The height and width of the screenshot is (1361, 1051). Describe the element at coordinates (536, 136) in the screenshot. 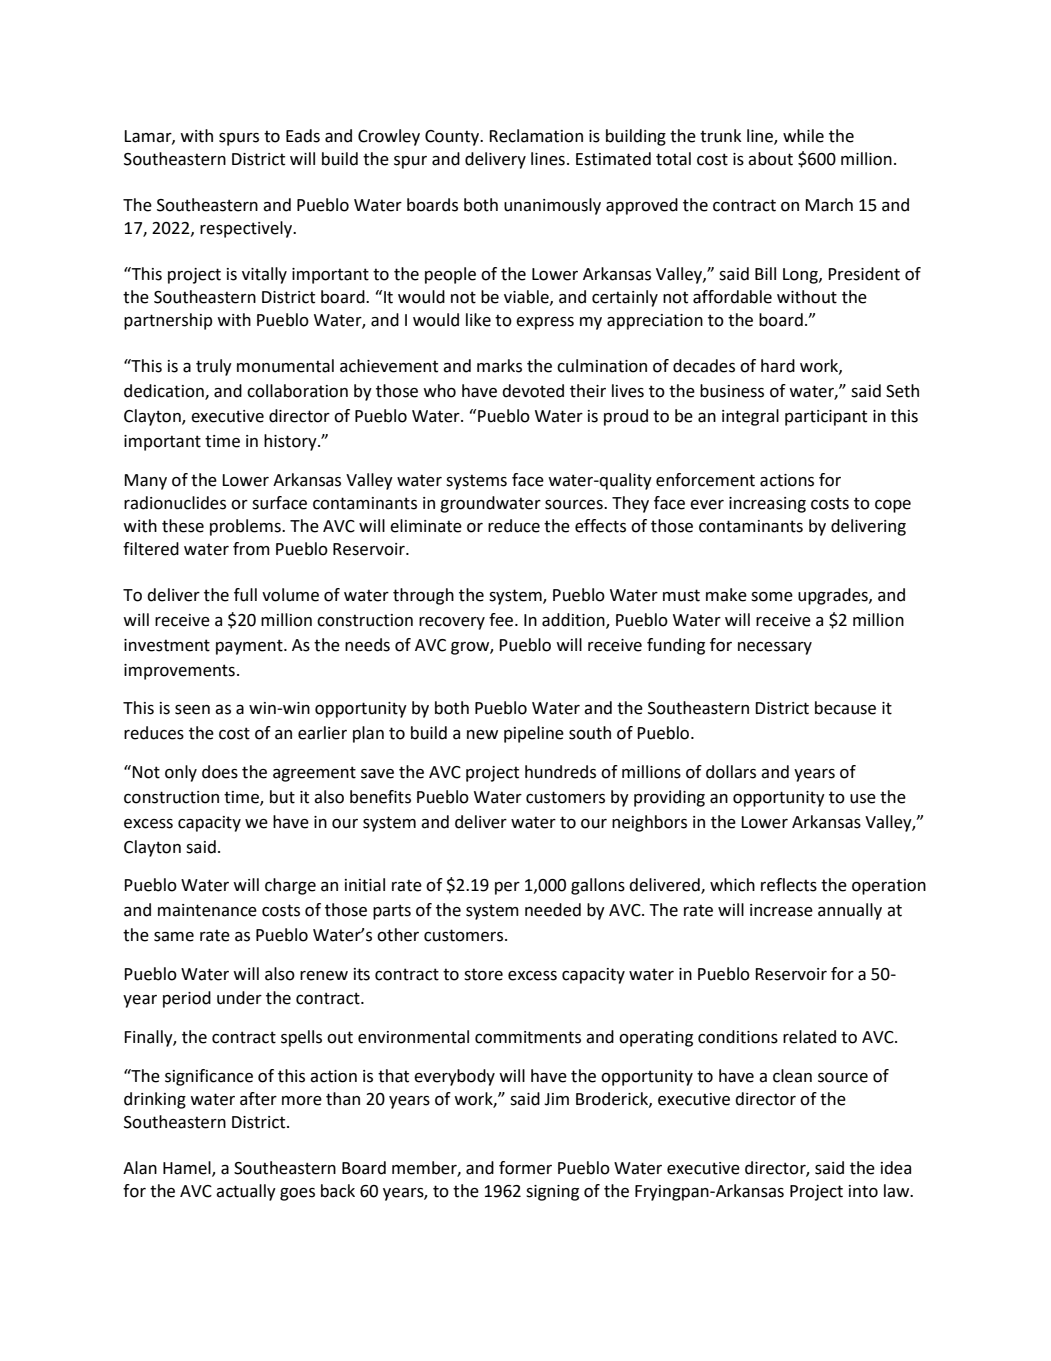

I see `Reclamation` at that location.
